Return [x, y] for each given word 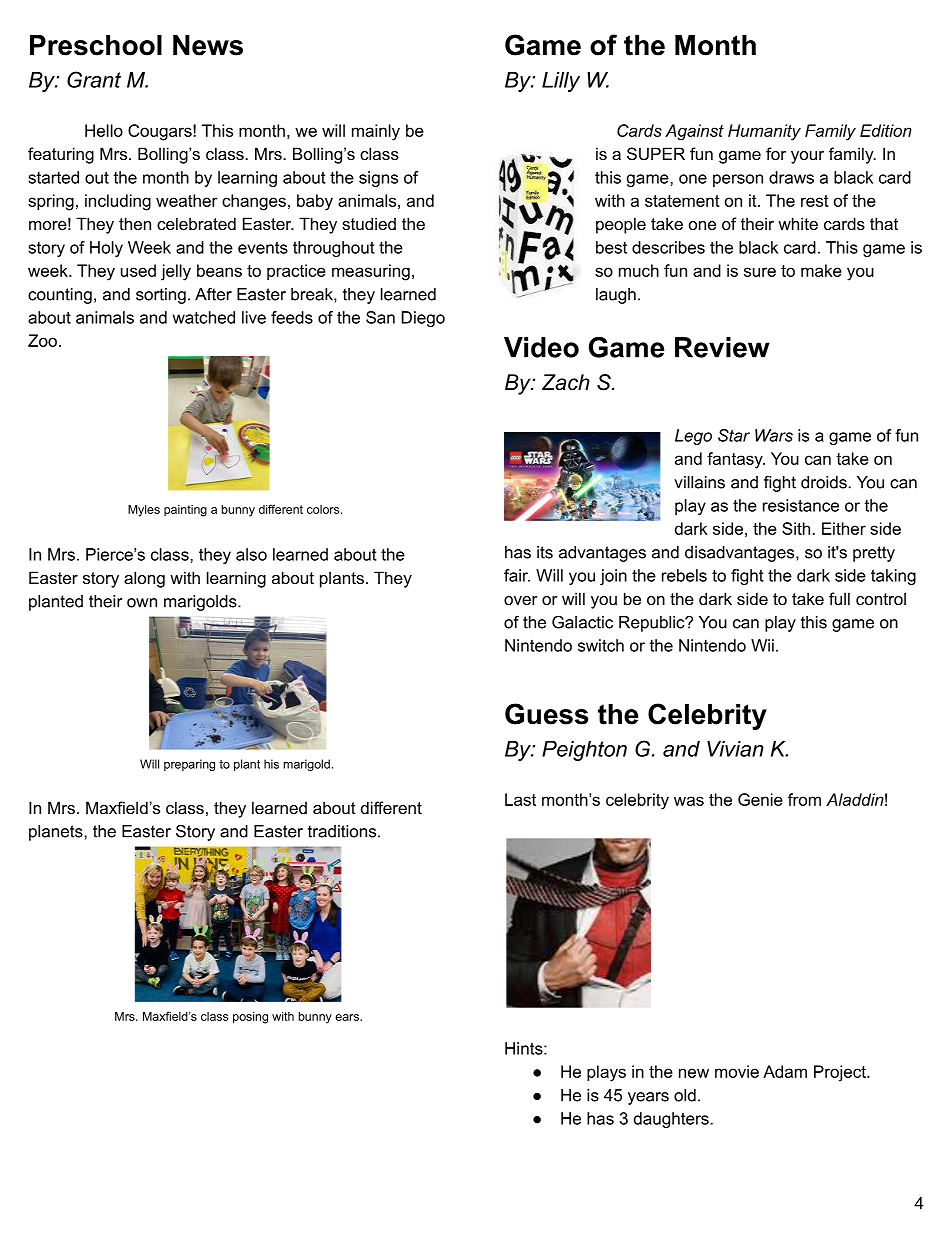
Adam [785, 1071]
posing [250, 1018]
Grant [94, 79]
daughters [672, 1120]
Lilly [561, 82]
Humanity [764, 132]
